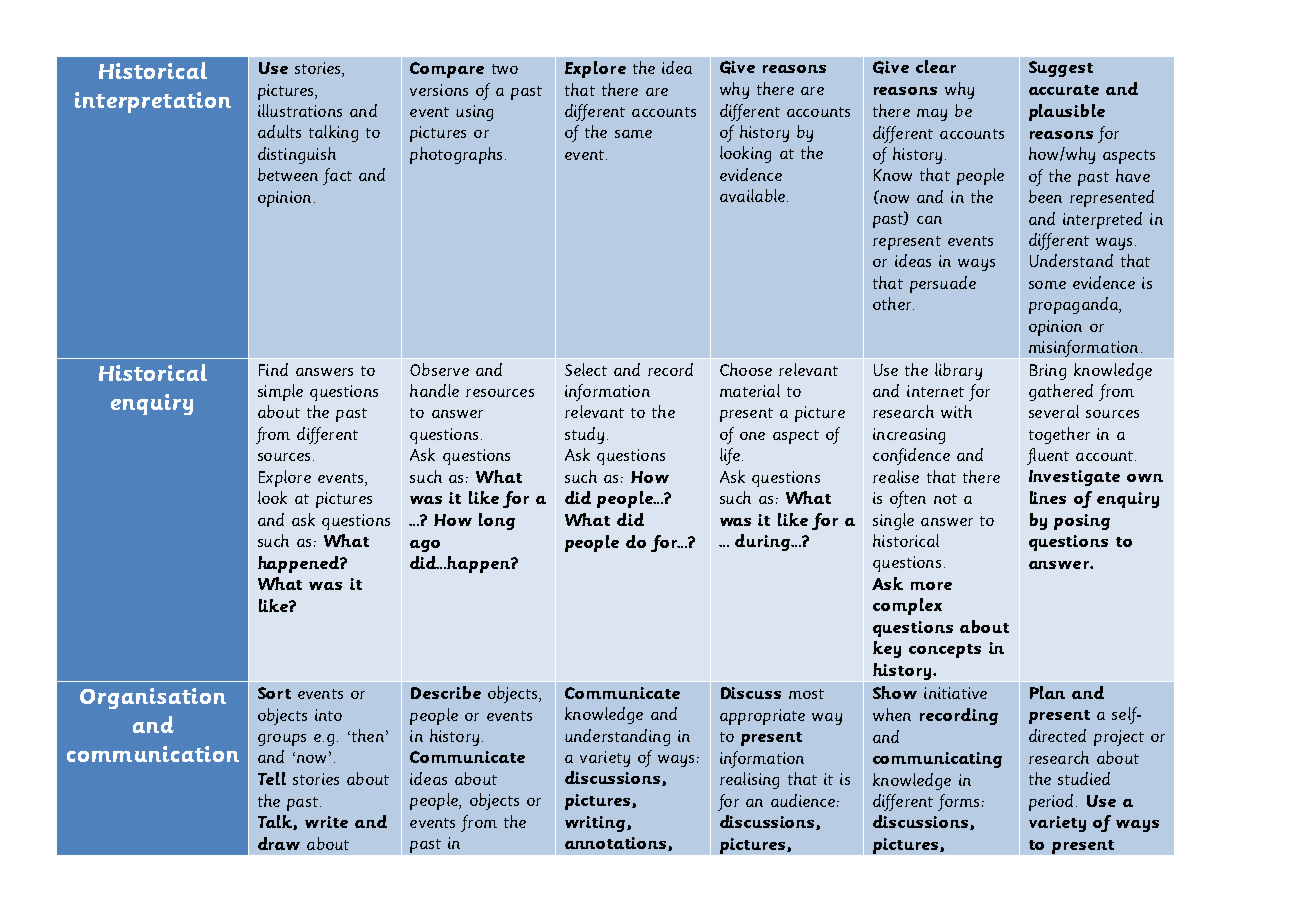 The image size is (1308, 924). I want to click on write, so click(326, 822).
